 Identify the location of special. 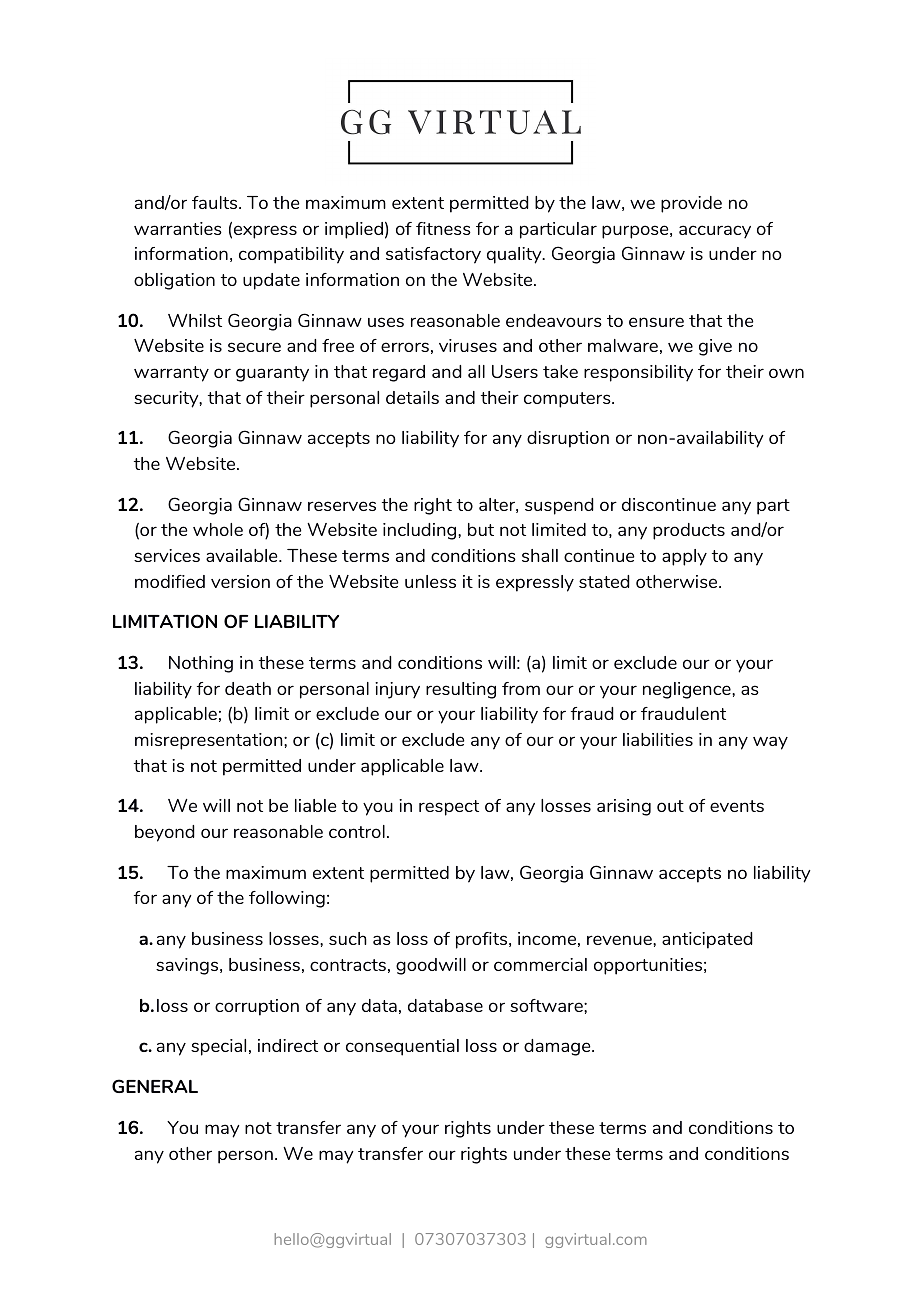
(218, 1047).
